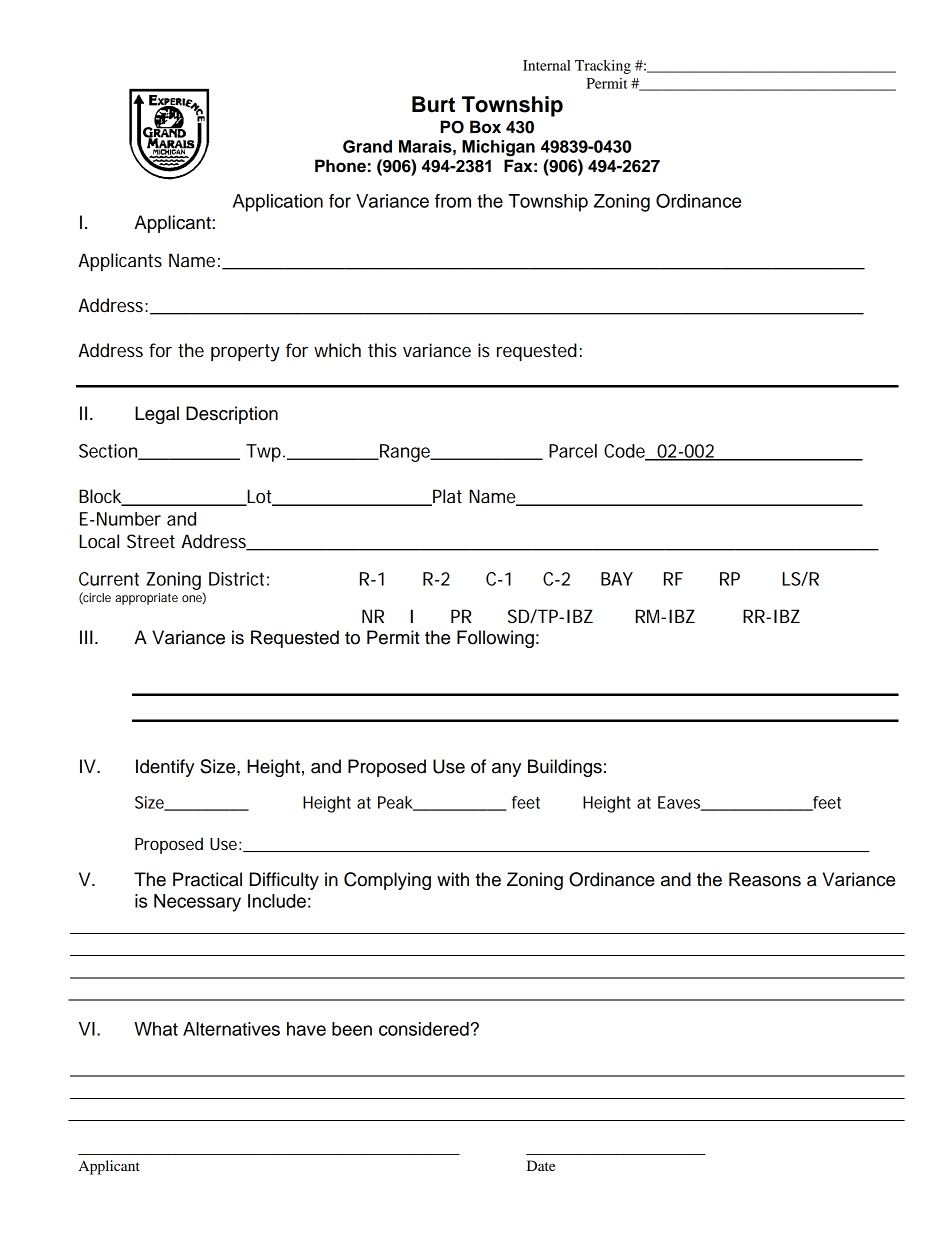 The width and height of the document is (952, 1233). I want to click on Code, so click(626, 452).
